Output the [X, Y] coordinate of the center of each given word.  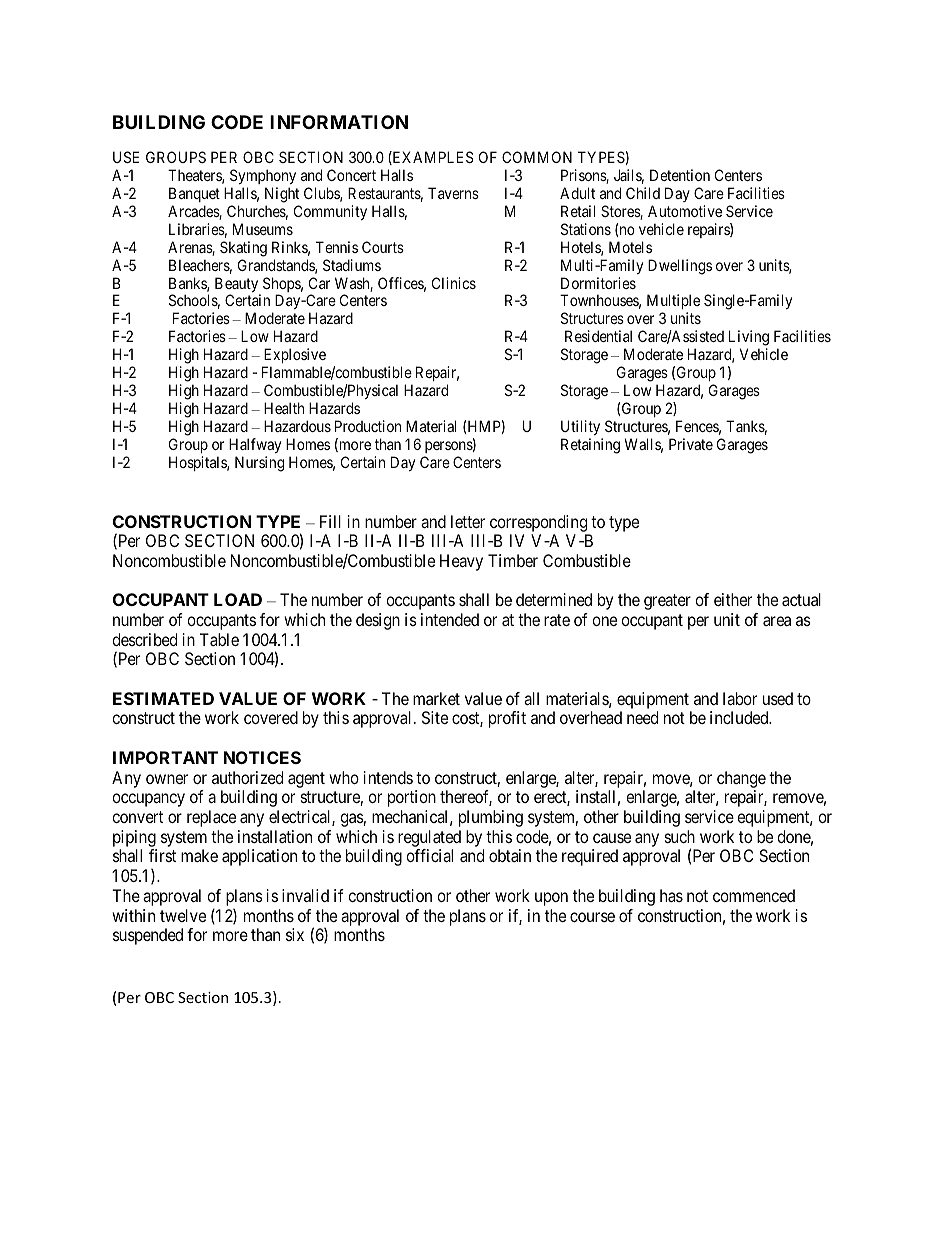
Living [749, 338]
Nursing [259, 464]
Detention [680, 175]
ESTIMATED [163, 698]
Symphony [263, 176]
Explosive [295, 355]
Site [435, 717]
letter [468, 521]
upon [551, 899]
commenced [754, 895]
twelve [183, 915]
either [733, 599]
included [740, 717]
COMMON [537, 157]
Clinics [454, 283]
